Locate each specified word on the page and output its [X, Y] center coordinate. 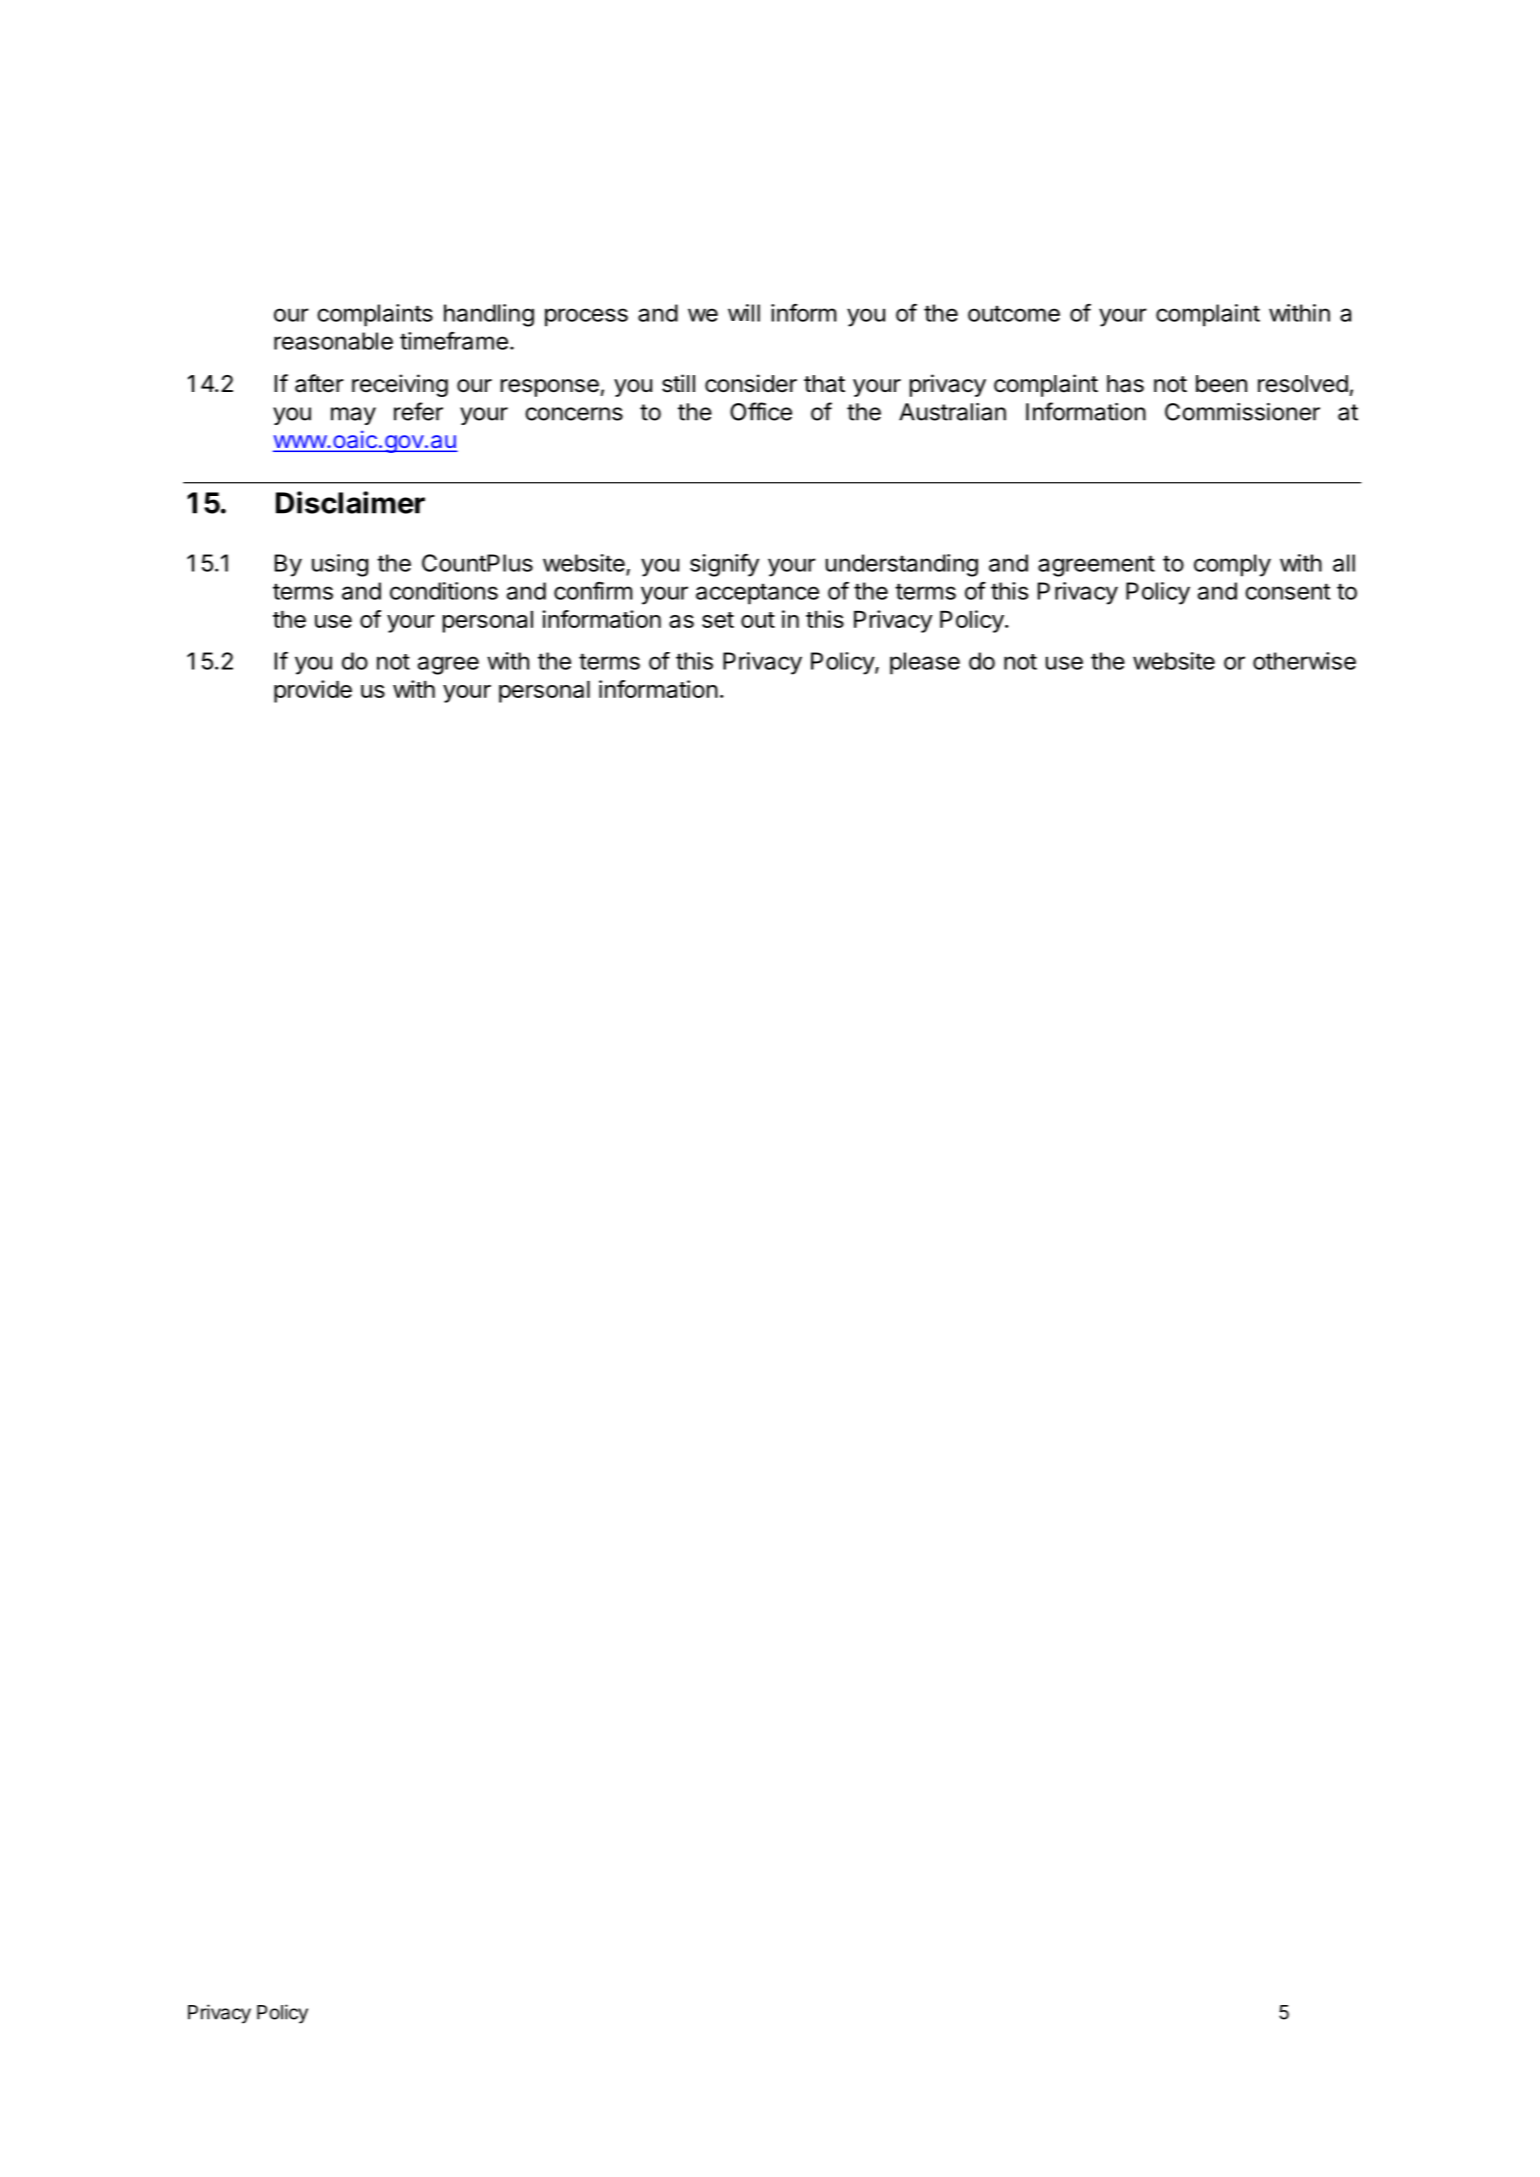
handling [489, 315]
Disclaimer [350, 502]
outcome [1014, 313]
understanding [902, 565]
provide [313, 691]
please [925, 663]
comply [1232, 565]
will [744, 313]
